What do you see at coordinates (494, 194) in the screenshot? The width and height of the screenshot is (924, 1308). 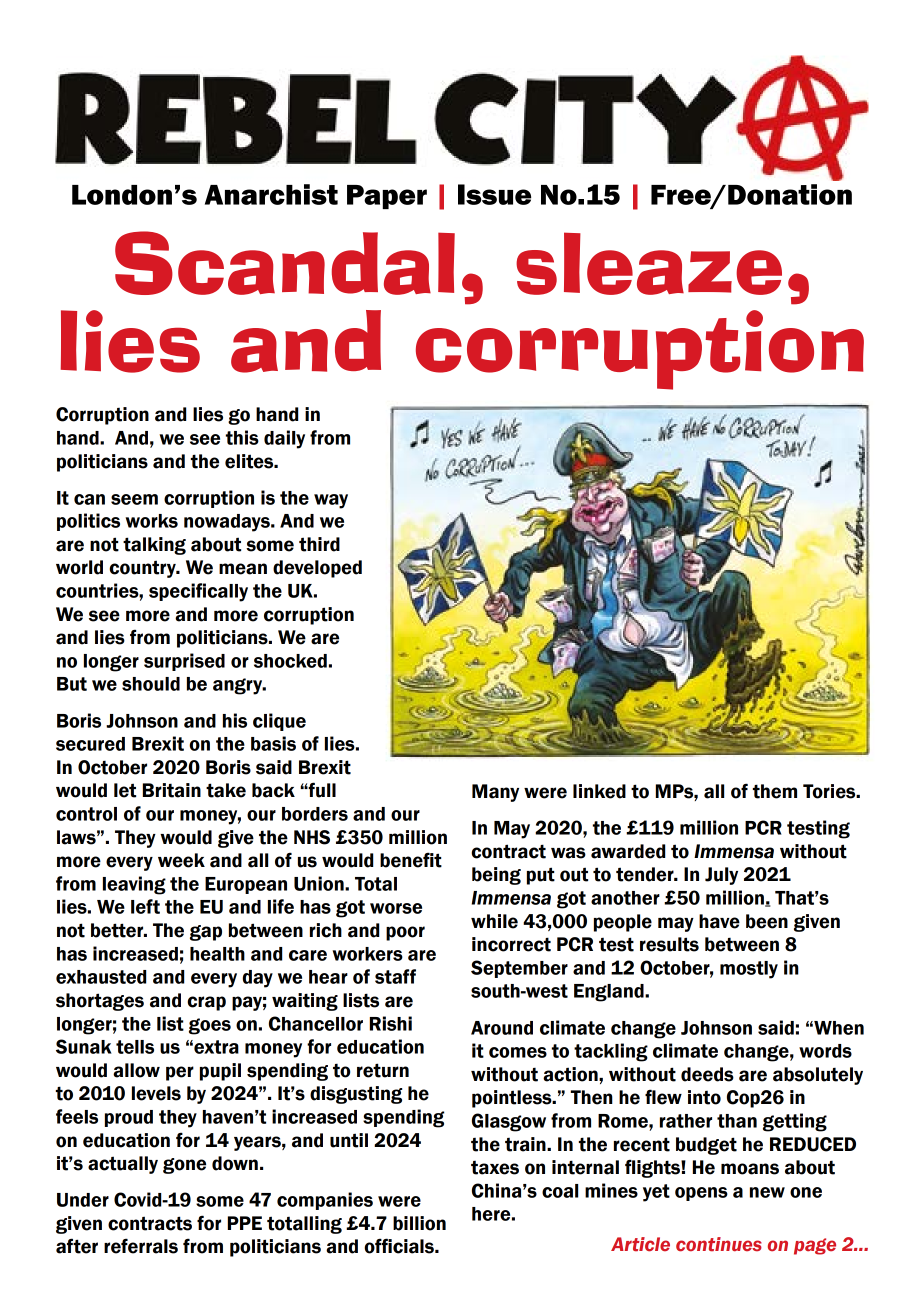 I see `Issue` at bounding box center [494, 194].
